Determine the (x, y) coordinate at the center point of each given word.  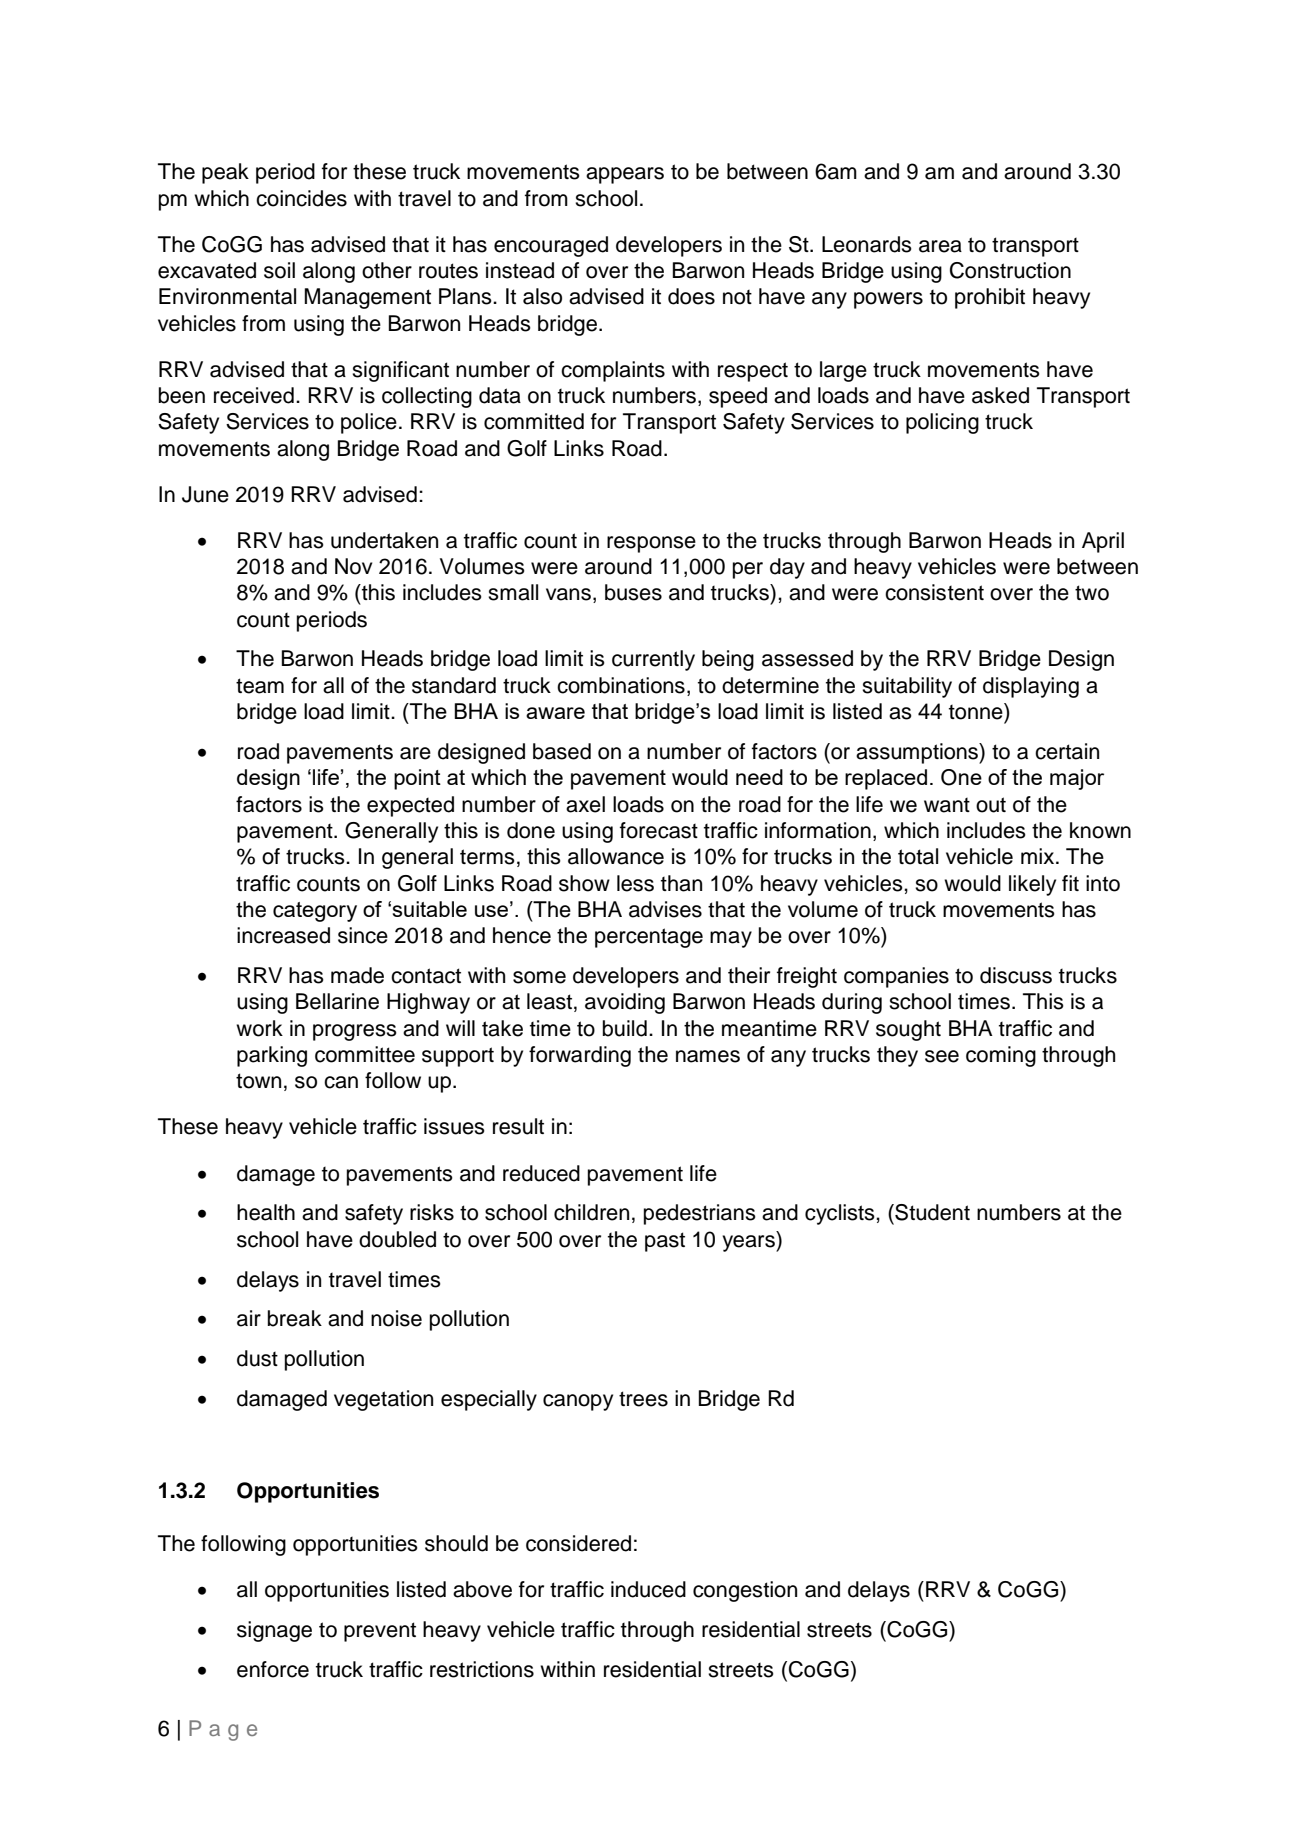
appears (625, 175)
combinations (621, 685)
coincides (301, 198)
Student (931, 1212)
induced (648, 1589)
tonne (977, 711)
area (940, 246)
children (591, 1212)
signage (274, 1631)
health (266, 1212)
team (260, 686)
